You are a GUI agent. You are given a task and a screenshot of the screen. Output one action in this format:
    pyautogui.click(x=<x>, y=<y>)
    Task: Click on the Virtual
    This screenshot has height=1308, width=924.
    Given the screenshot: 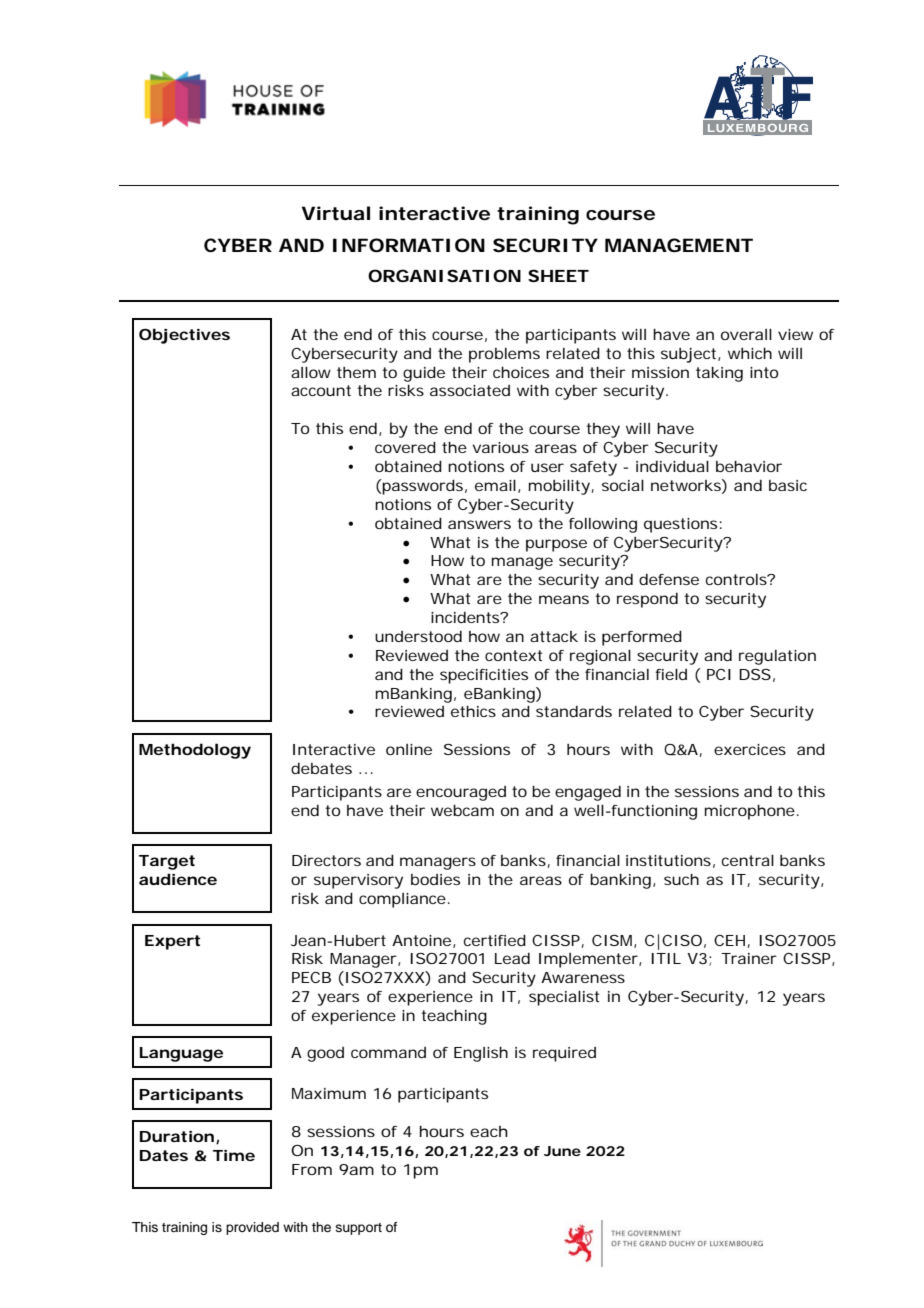 What is the action you would take?
    pyautogui.click(x=336, y=213)
